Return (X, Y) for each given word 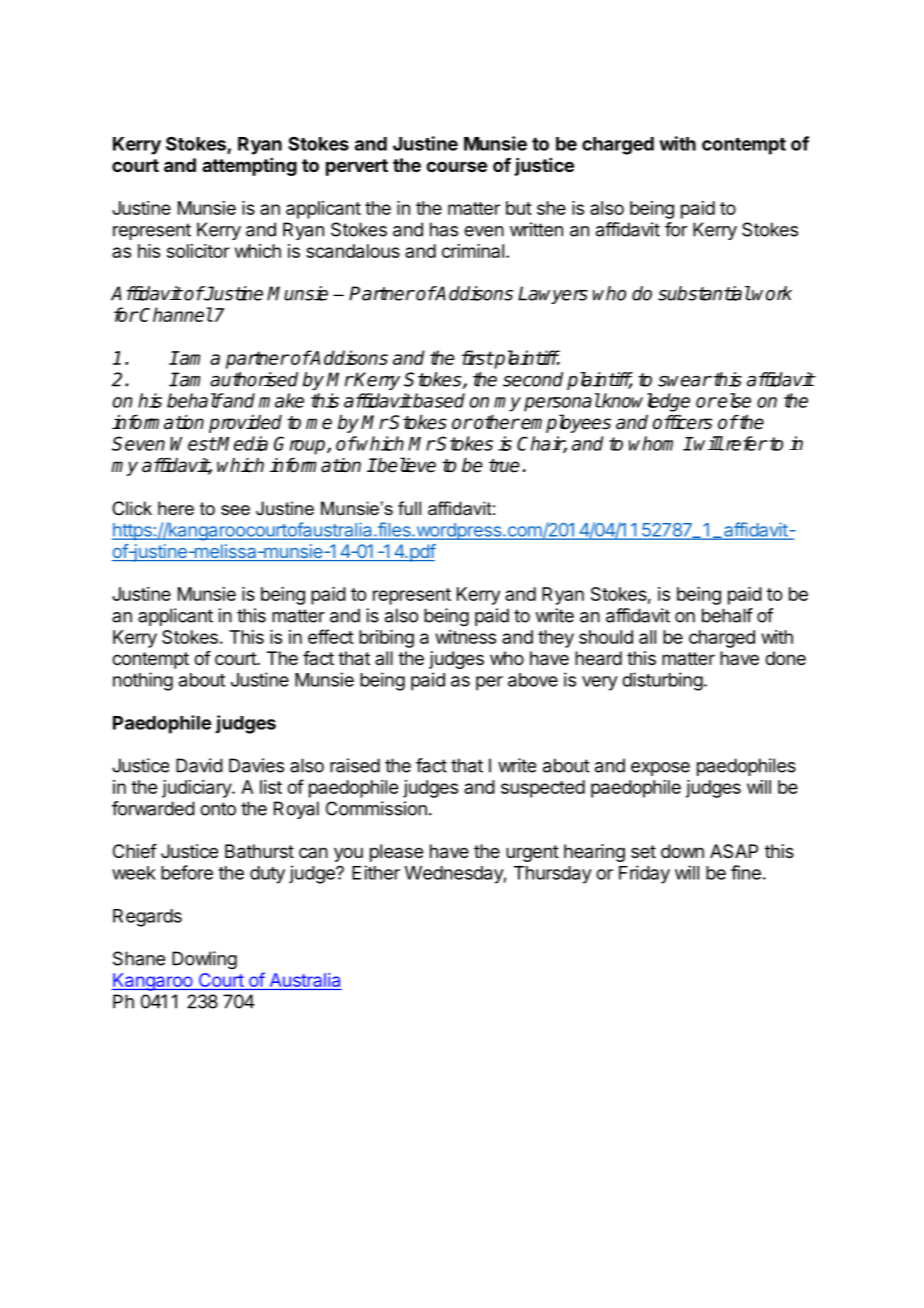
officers (682, 422)
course (456, 166)
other (496, 422)
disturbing (662, 681)
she (551, 208)
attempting (249, 167)
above (533, 680)
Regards (147, 918)
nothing (143, 681)
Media (242, 443)
